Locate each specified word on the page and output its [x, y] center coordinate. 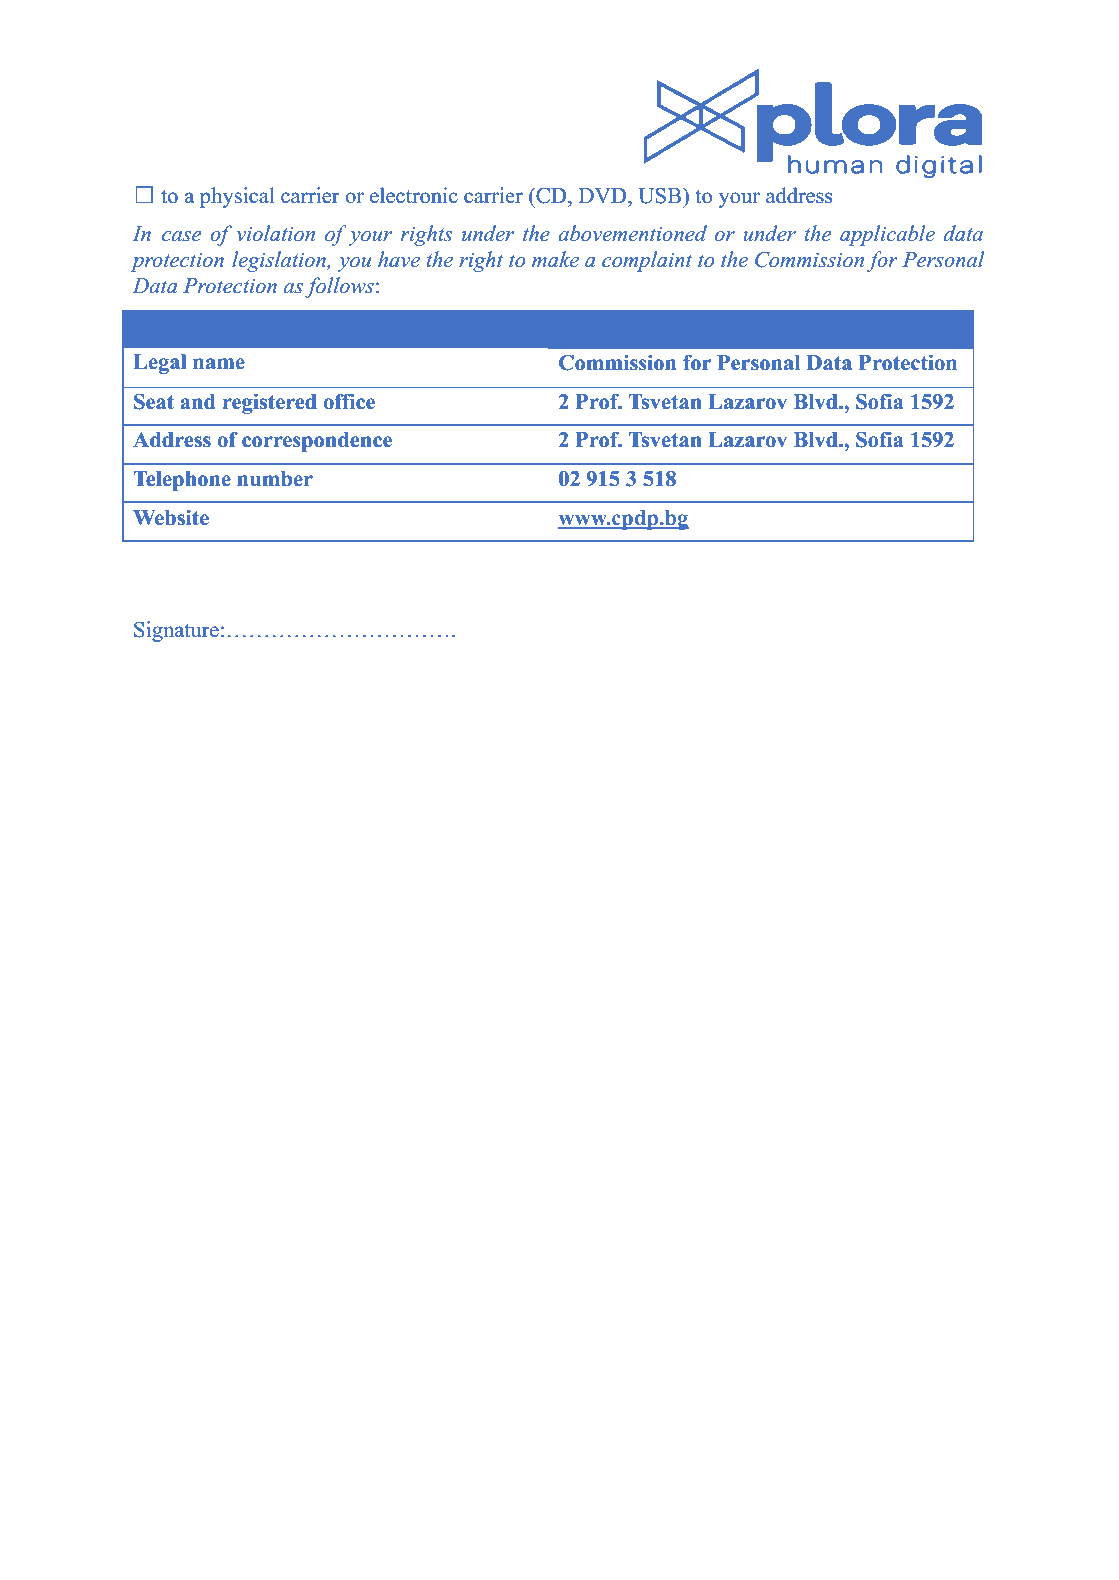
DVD [602, 195]
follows [339, 287]
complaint [647, 261]
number [275, 479]
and [198, 402]
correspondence [317, 442]
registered [270, 404]
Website [171, 517]
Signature [176, 631]
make [555, 259]
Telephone [182, 481]
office [349, 401]
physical [237, 197]
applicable [887, 235]
